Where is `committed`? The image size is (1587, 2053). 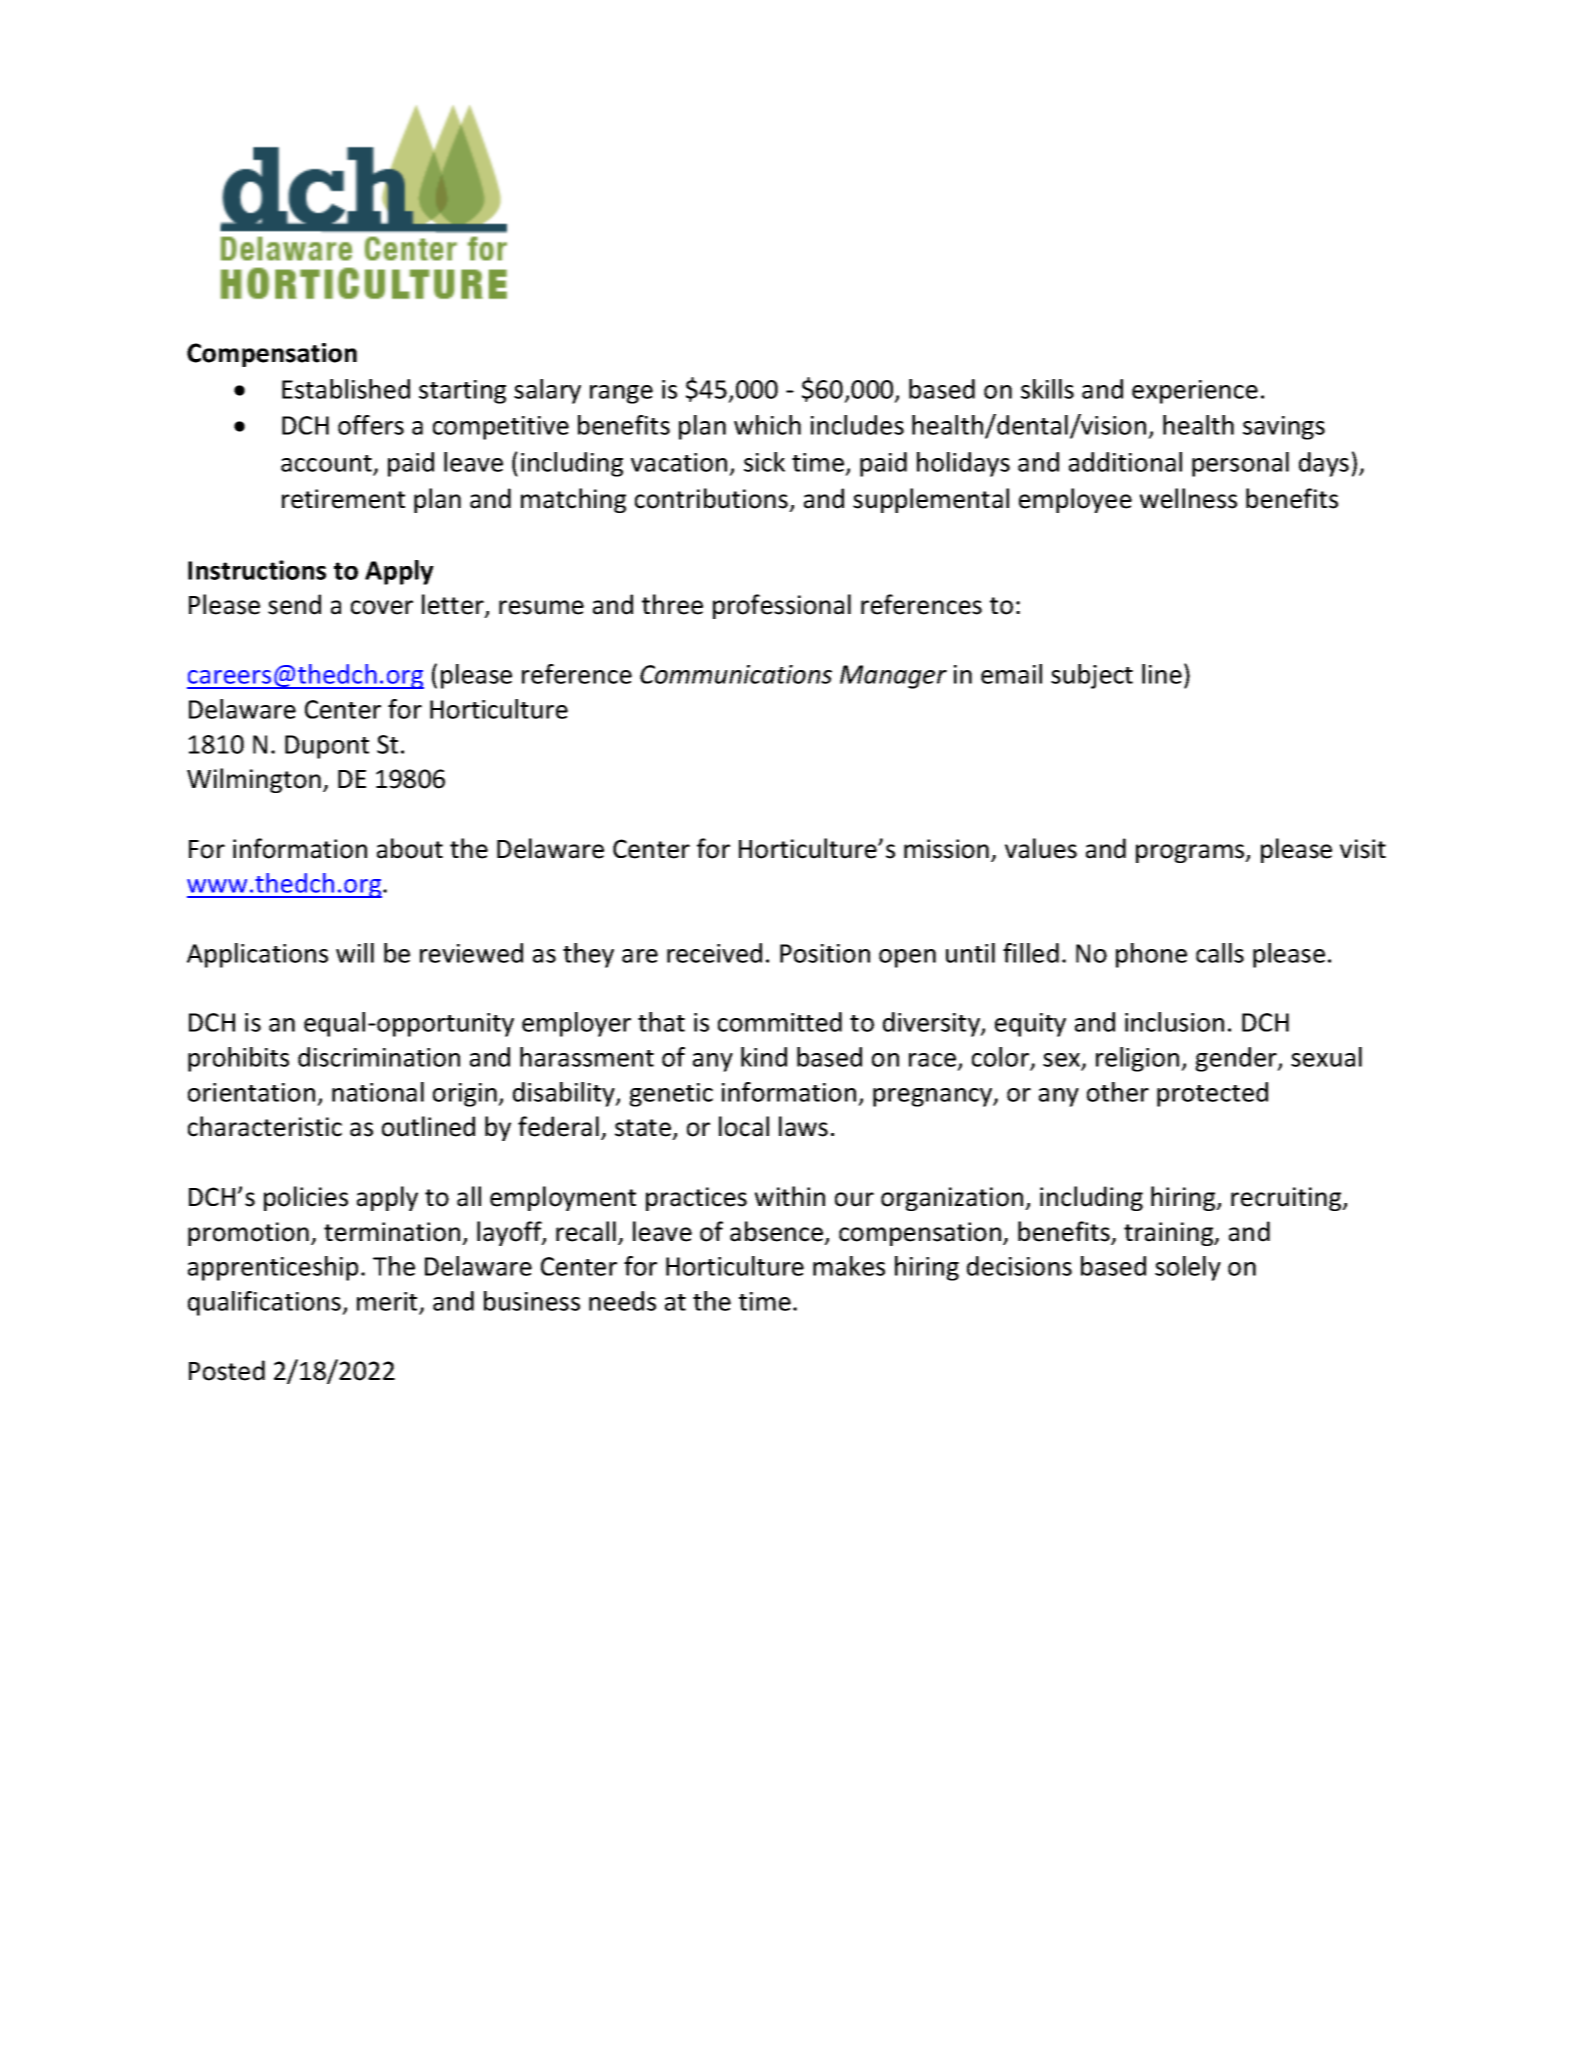
committed is located at coordinates (780, 1022).
